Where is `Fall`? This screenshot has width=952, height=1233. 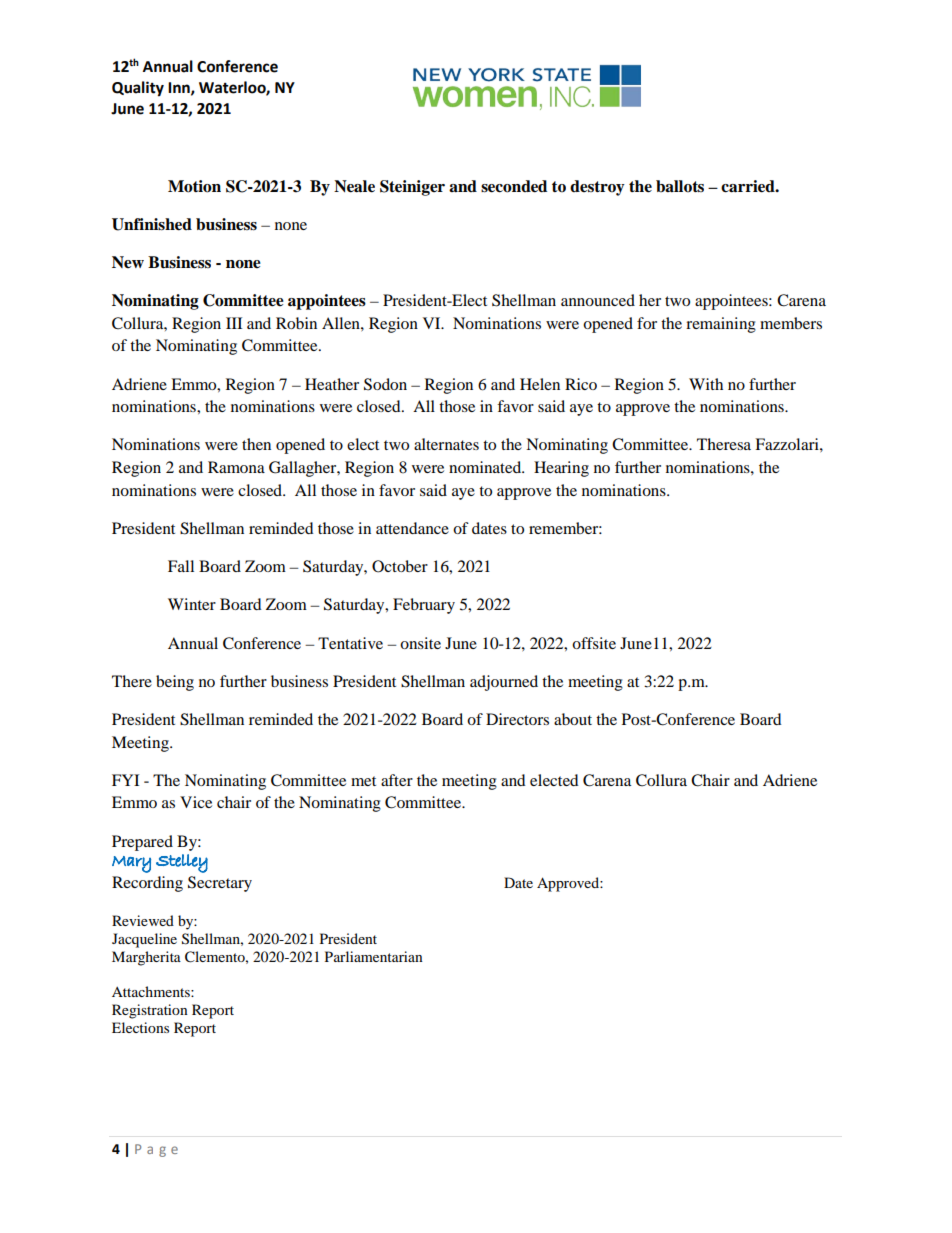
Fall is located at coordinates (181, 566).
